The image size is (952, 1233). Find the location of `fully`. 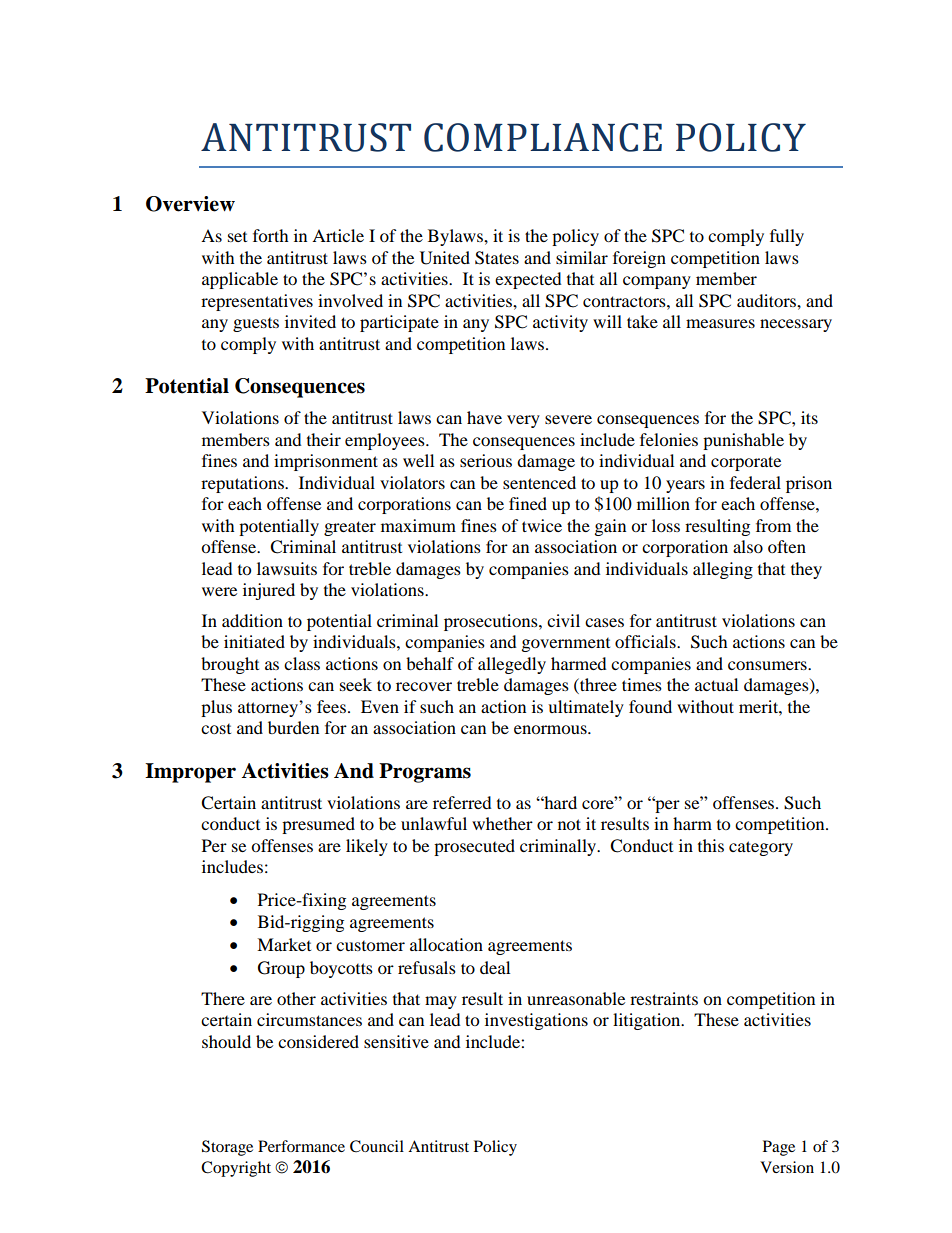

fully is located at coordinates (787, 237).
